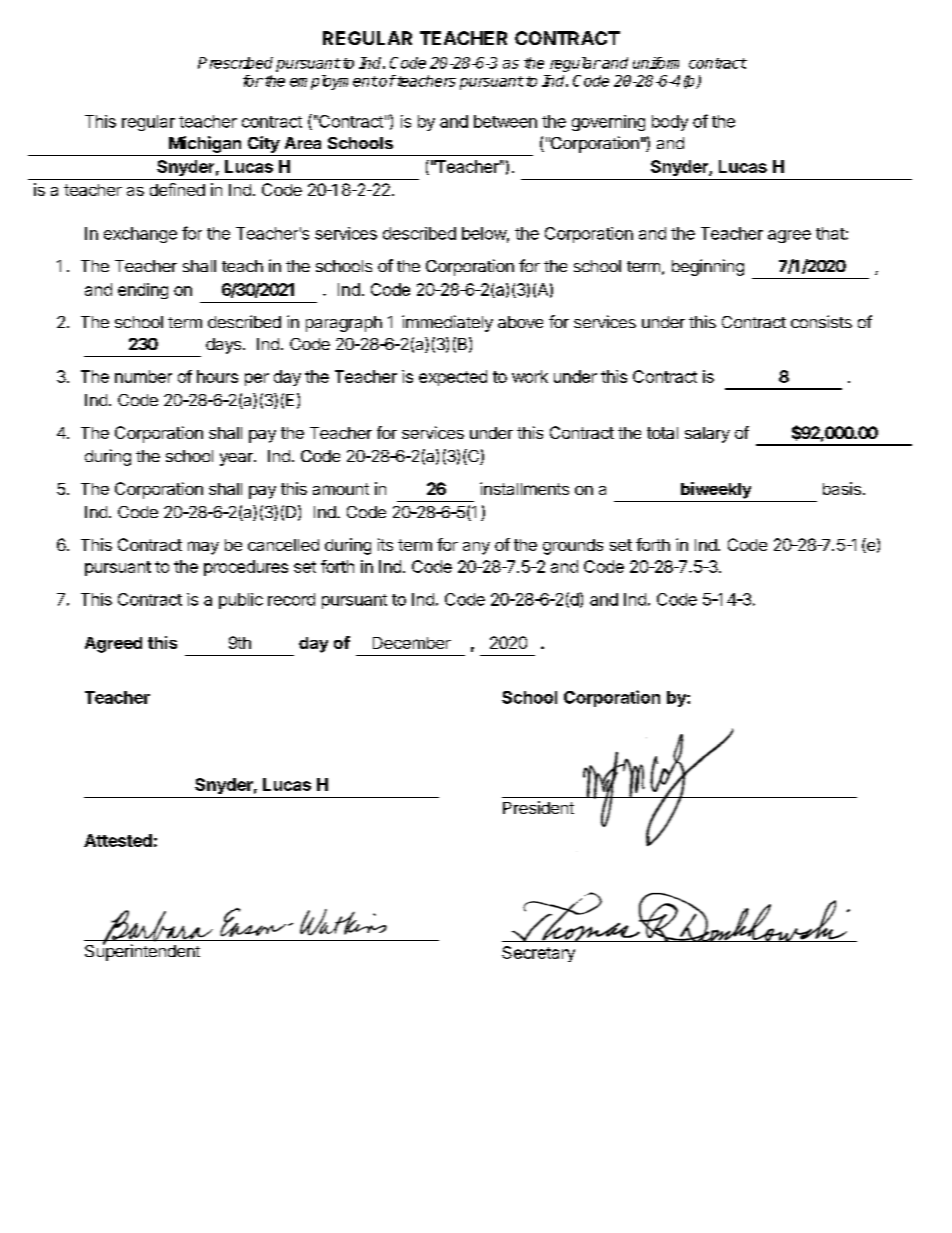  I want to click on beginning, so click(708, 267).
